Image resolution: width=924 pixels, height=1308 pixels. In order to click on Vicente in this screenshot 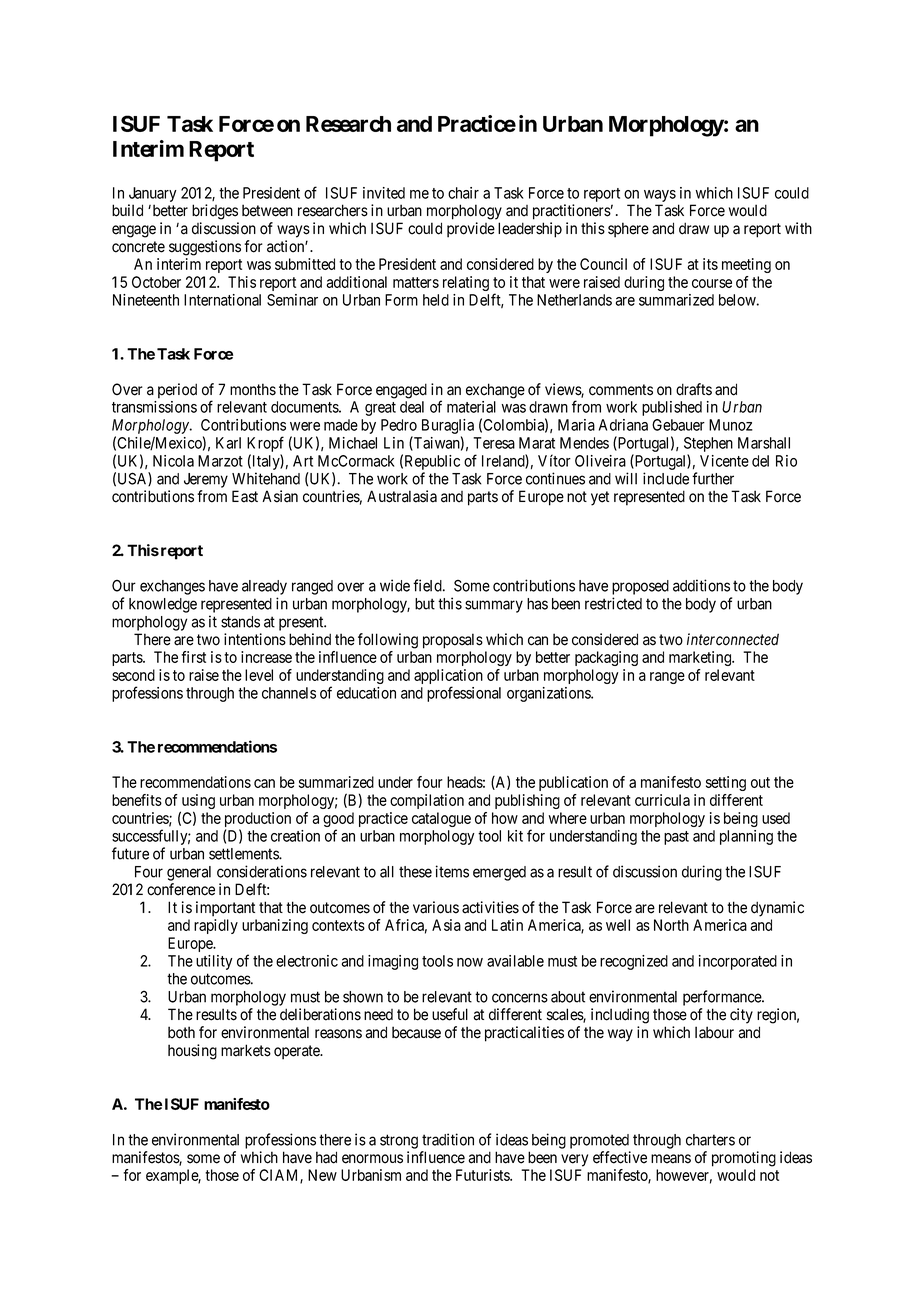, I will do `click(724, 461)`.
